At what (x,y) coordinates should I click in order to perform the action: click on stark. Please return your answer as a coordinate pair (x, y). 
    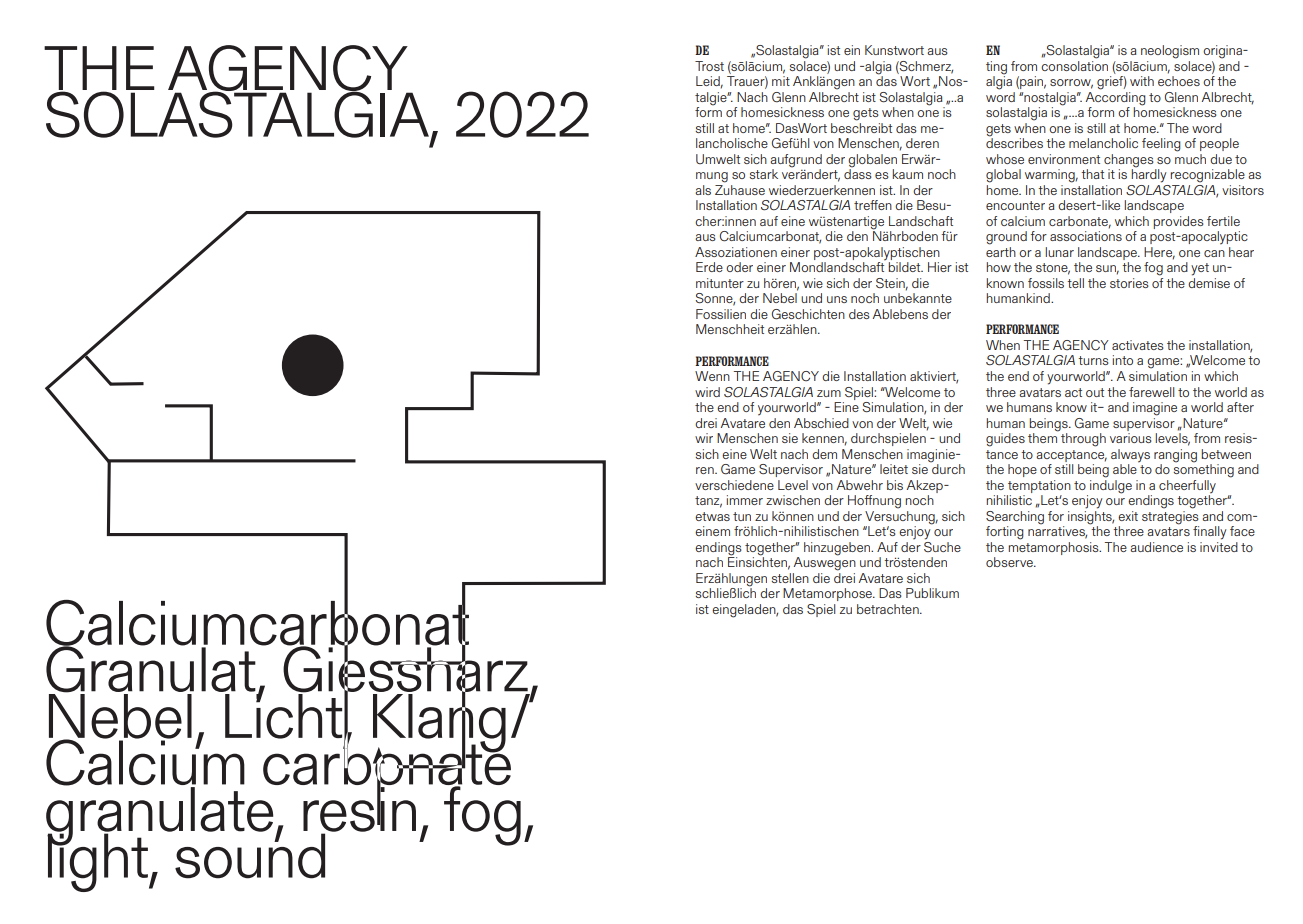
    Looking at the image, I should click on (763, 174).
